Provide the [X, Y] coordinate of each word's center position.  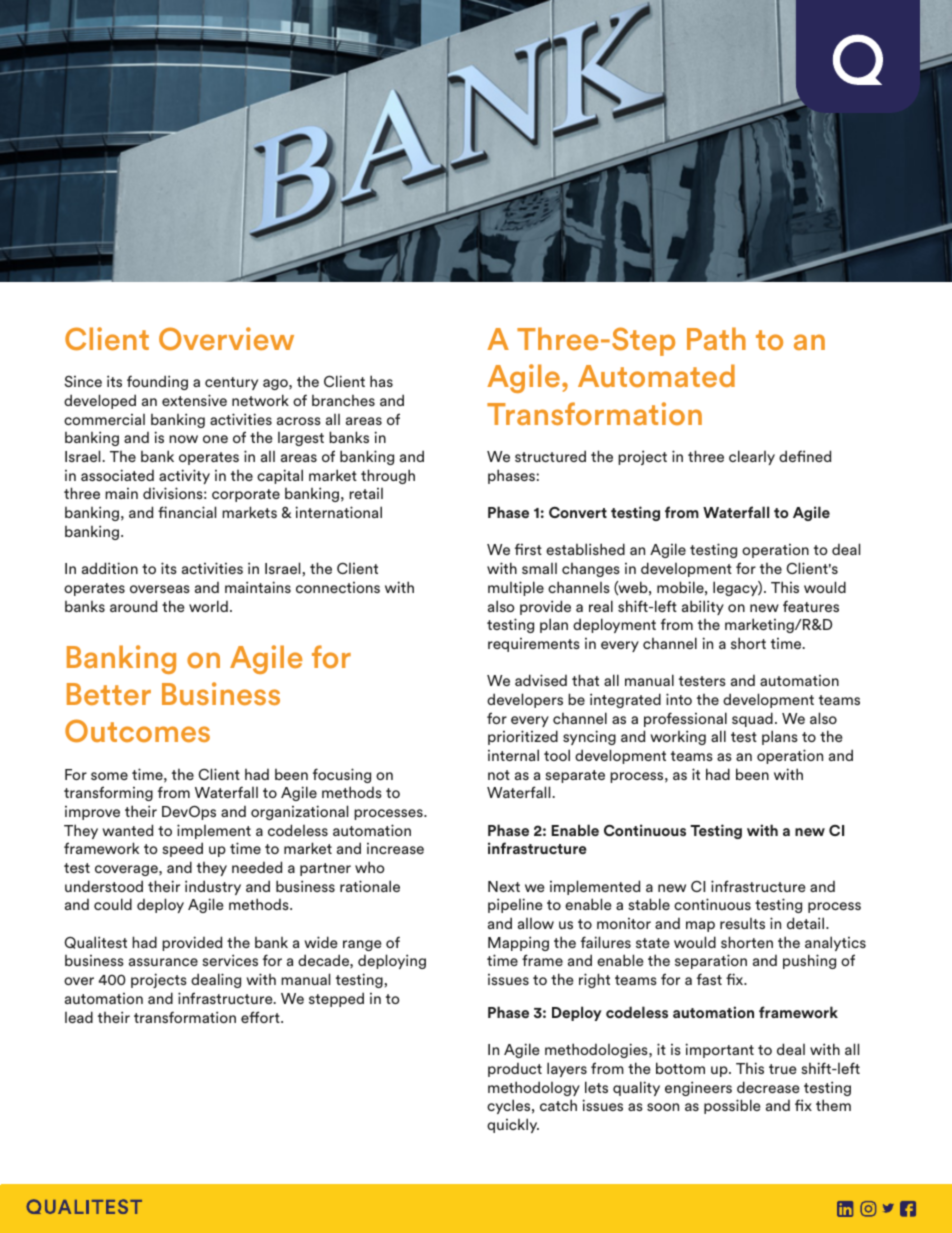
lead [79, 1017]
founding [157, 382]
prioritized [523, 737]
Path [716, 338]
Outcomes [137, 731]
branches [343, 400]
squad [752, 719]
